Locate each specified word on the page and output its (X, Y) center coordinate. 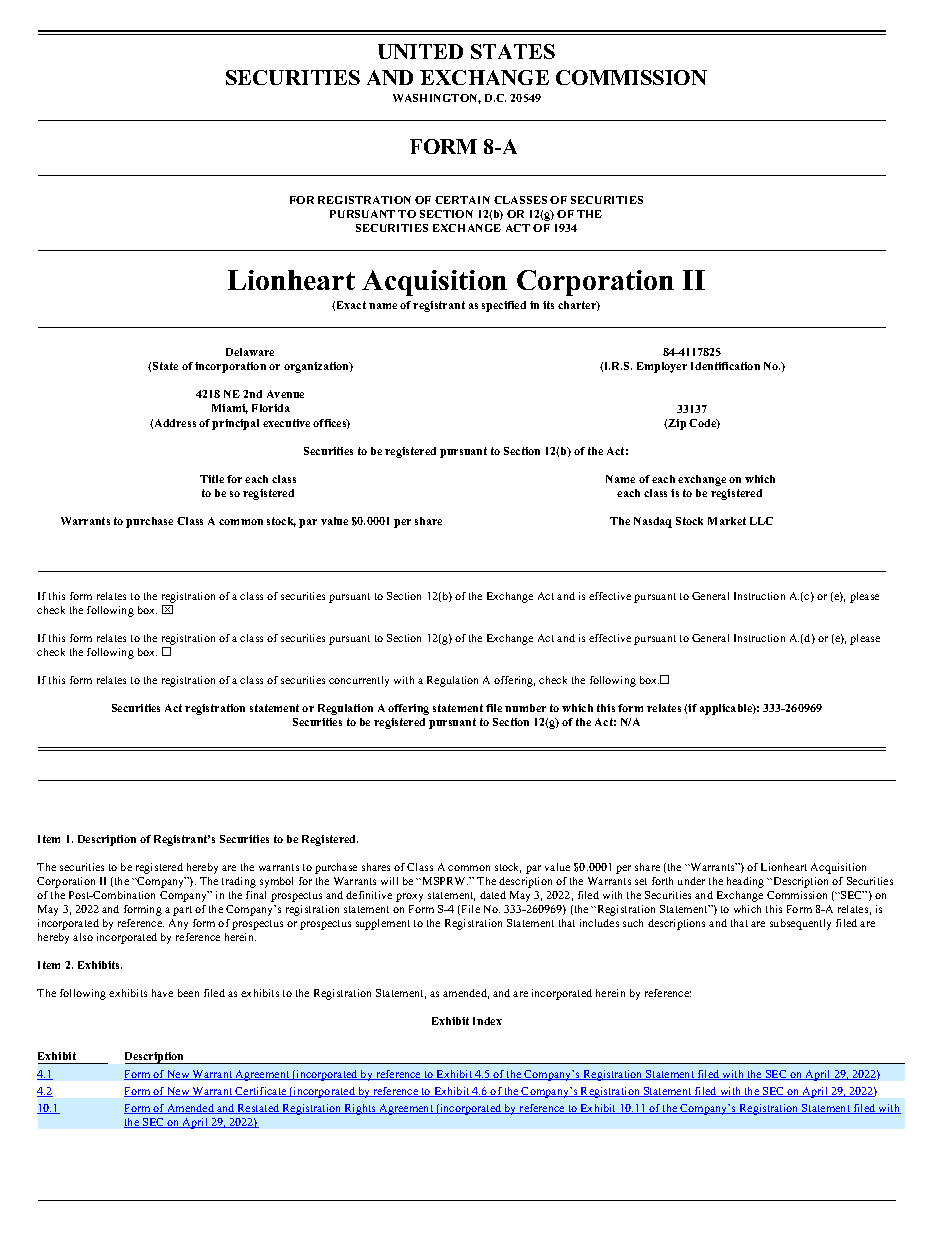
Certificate (261, 1092)
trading (239, 882)
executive (286, 423)
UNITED (420, 51)
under (691, 881)
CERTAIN (462, 200)
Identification (725, 366)
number (525, 708)
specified (504, 306)
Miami (230, 409)
